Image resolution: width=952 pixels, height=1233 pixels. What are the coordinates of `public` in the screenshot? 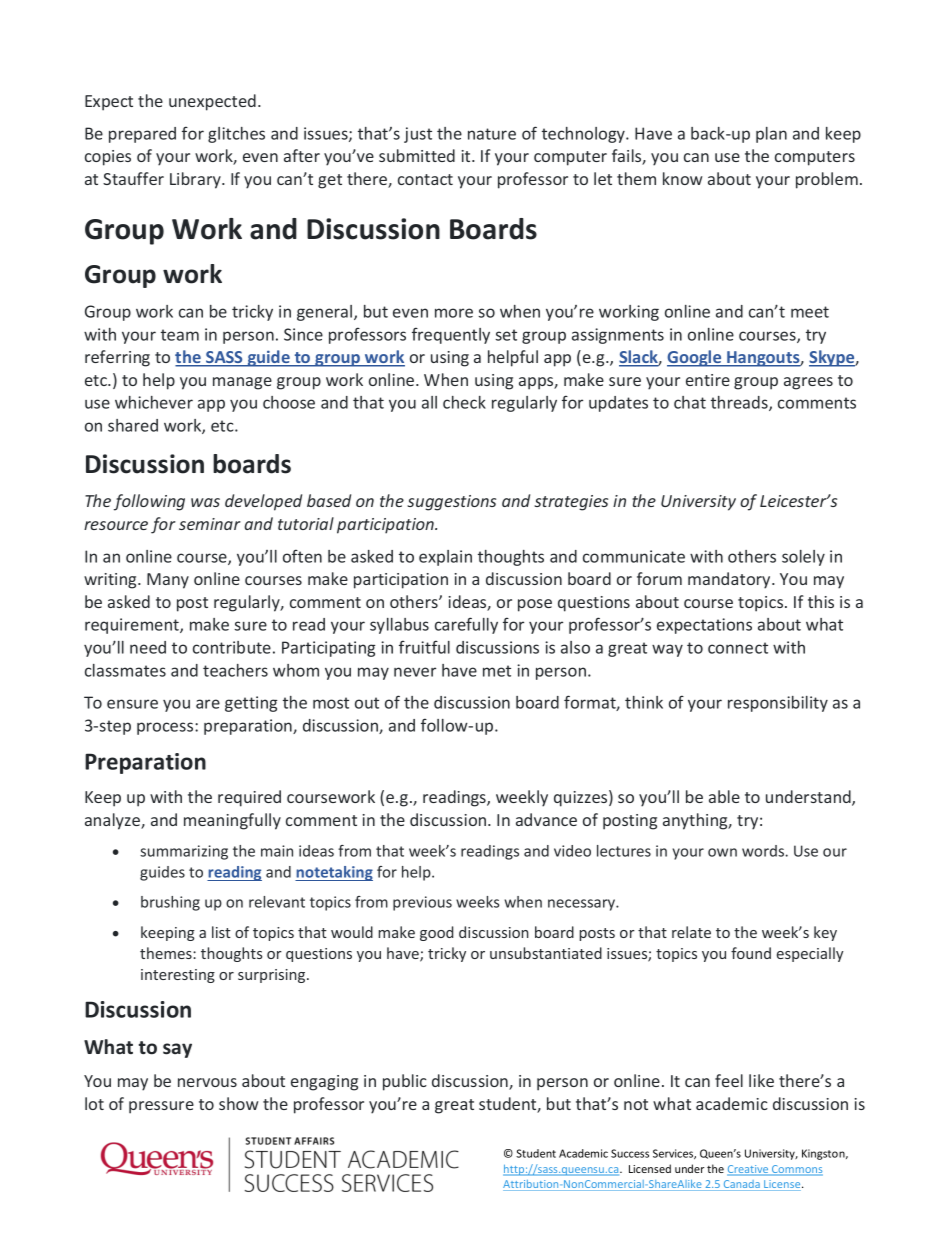 It's located at (405, 1082).
